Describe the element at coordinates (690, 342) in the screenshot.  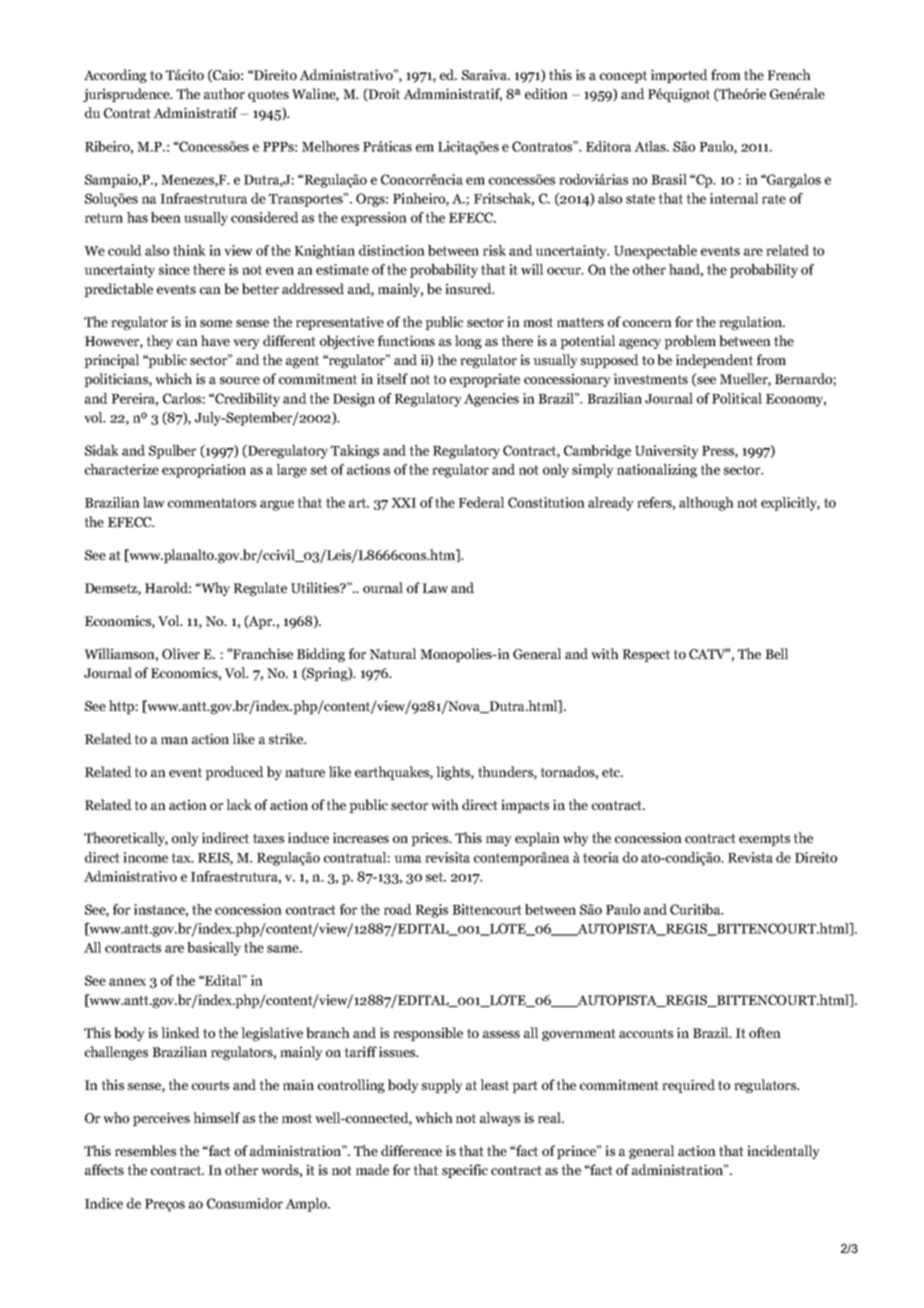
I see `problem` at that location.
